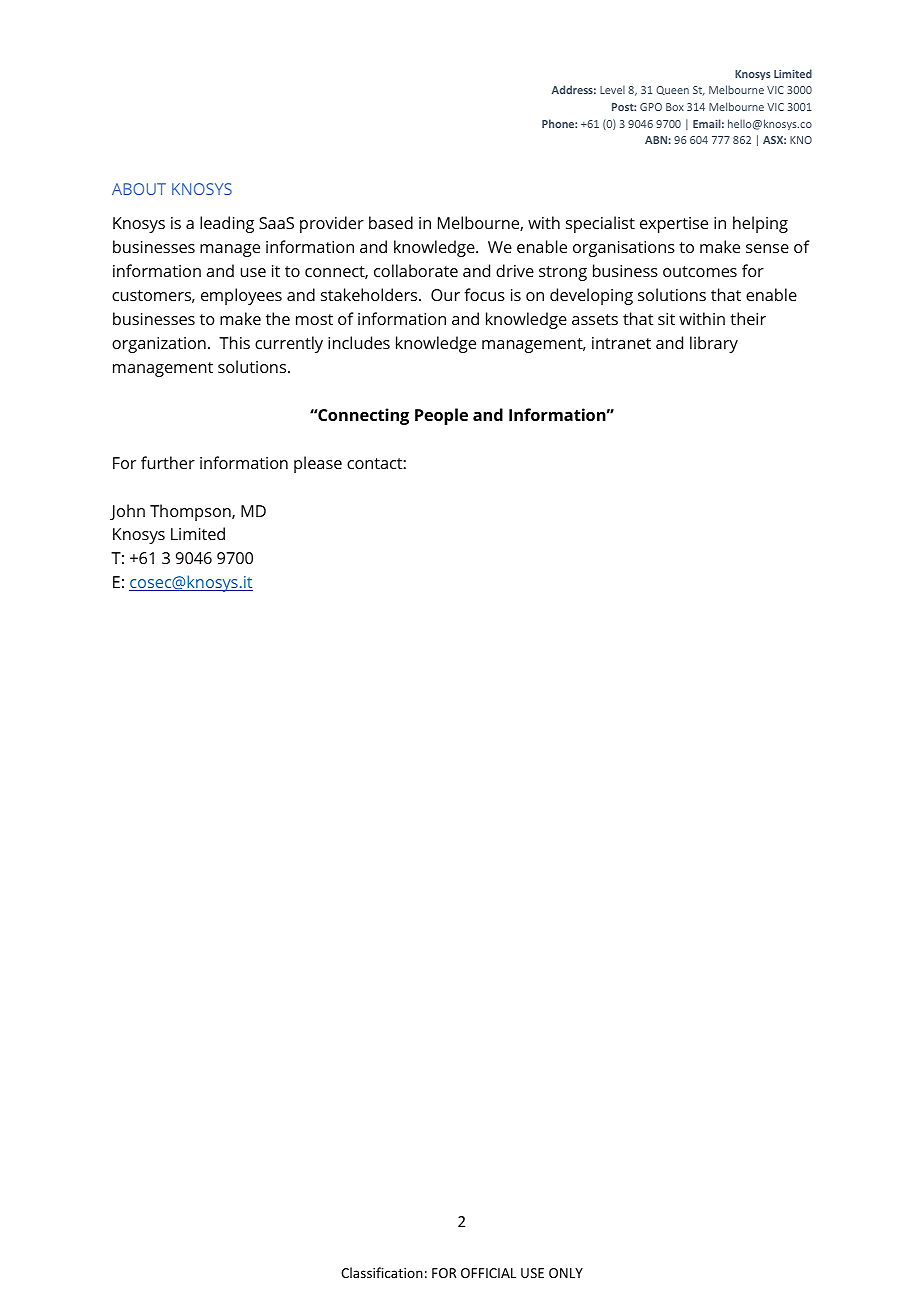  Describe the element at coordinates (566, 1273) in the document. I see `ONLY` at that location.
